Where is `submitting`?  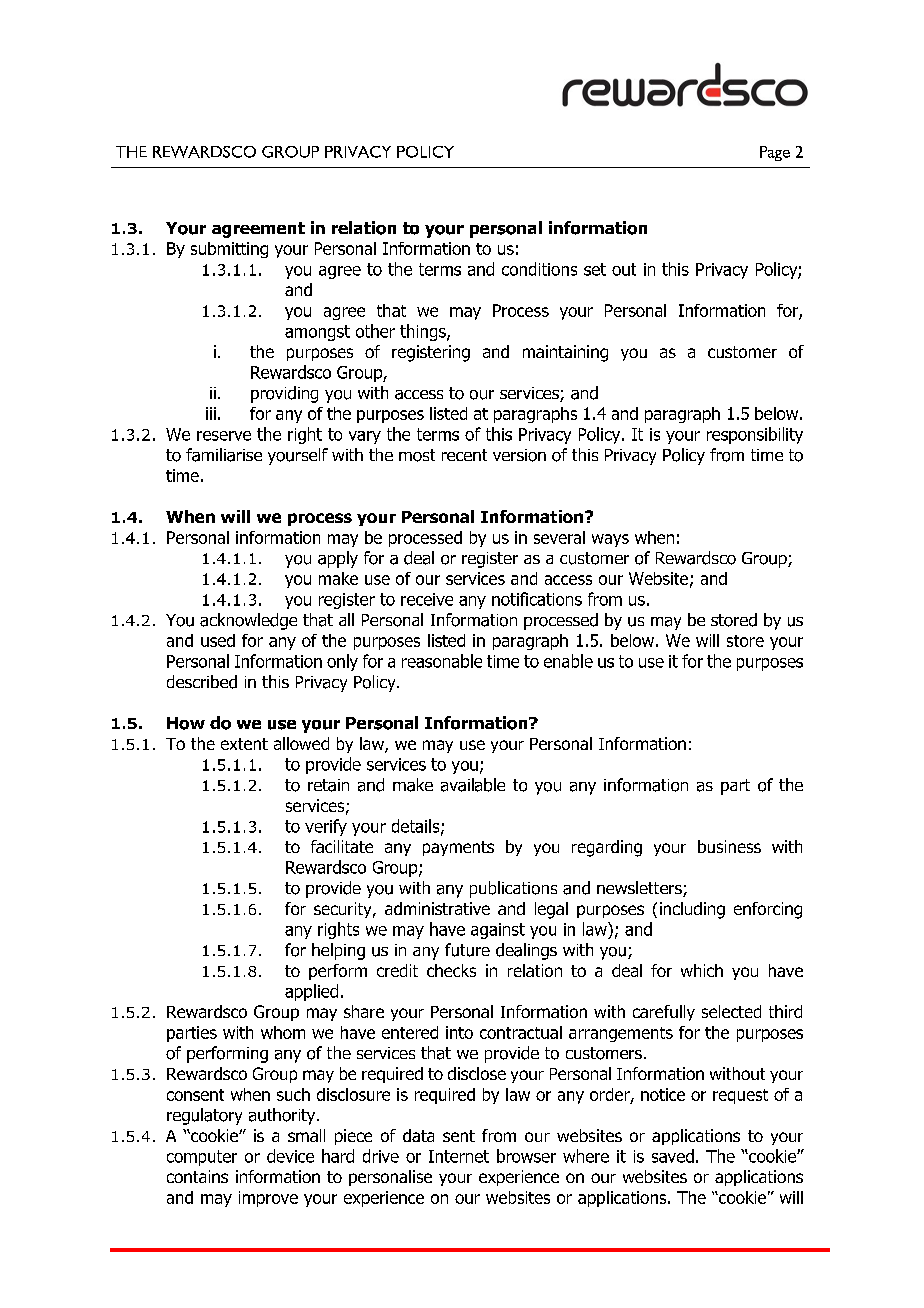 submitting is located at coordinates (229, 250).
